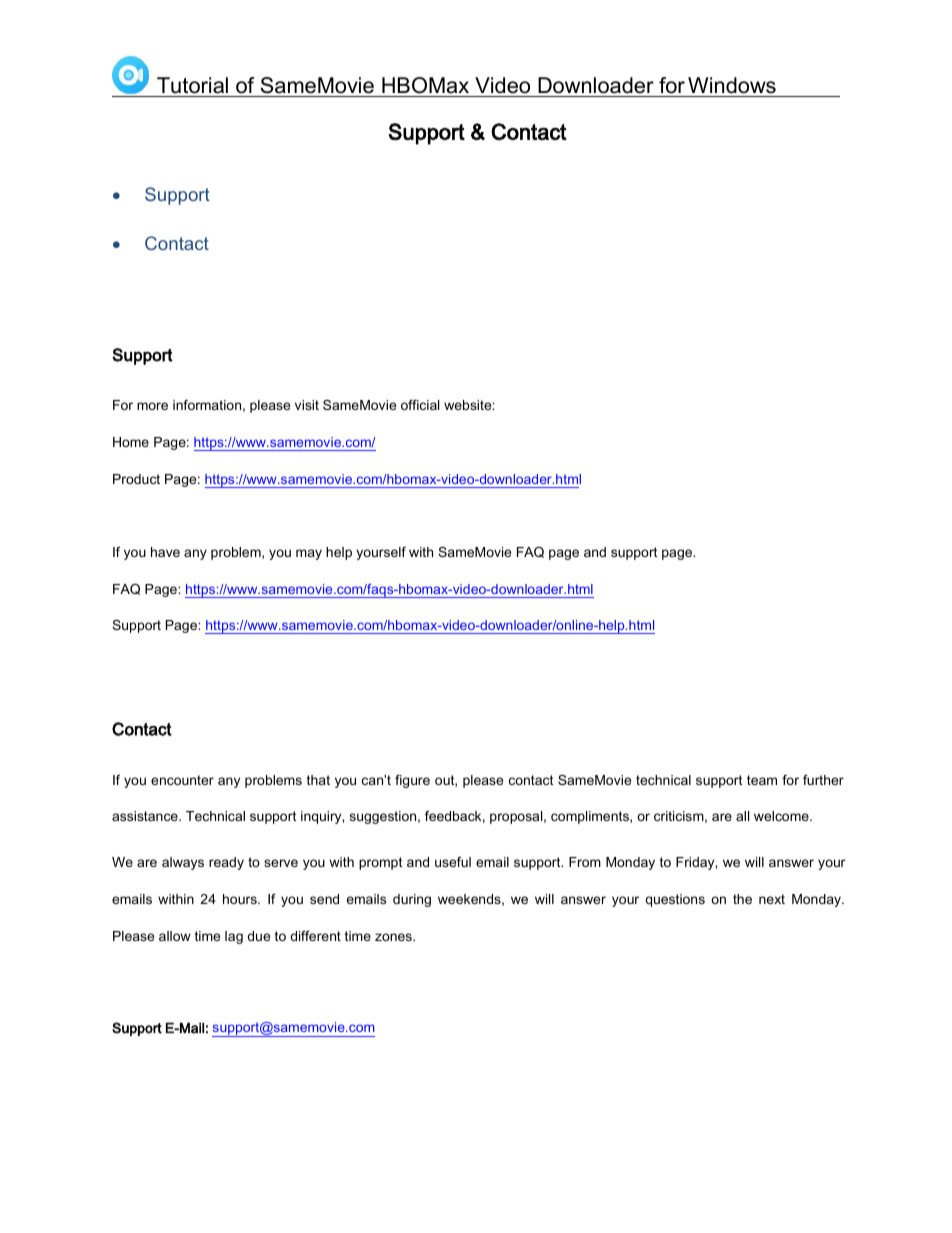 This page has width=952, height=1233. Describe the element at coordinates (412, 781) in the page. I see `figure` at that location.
